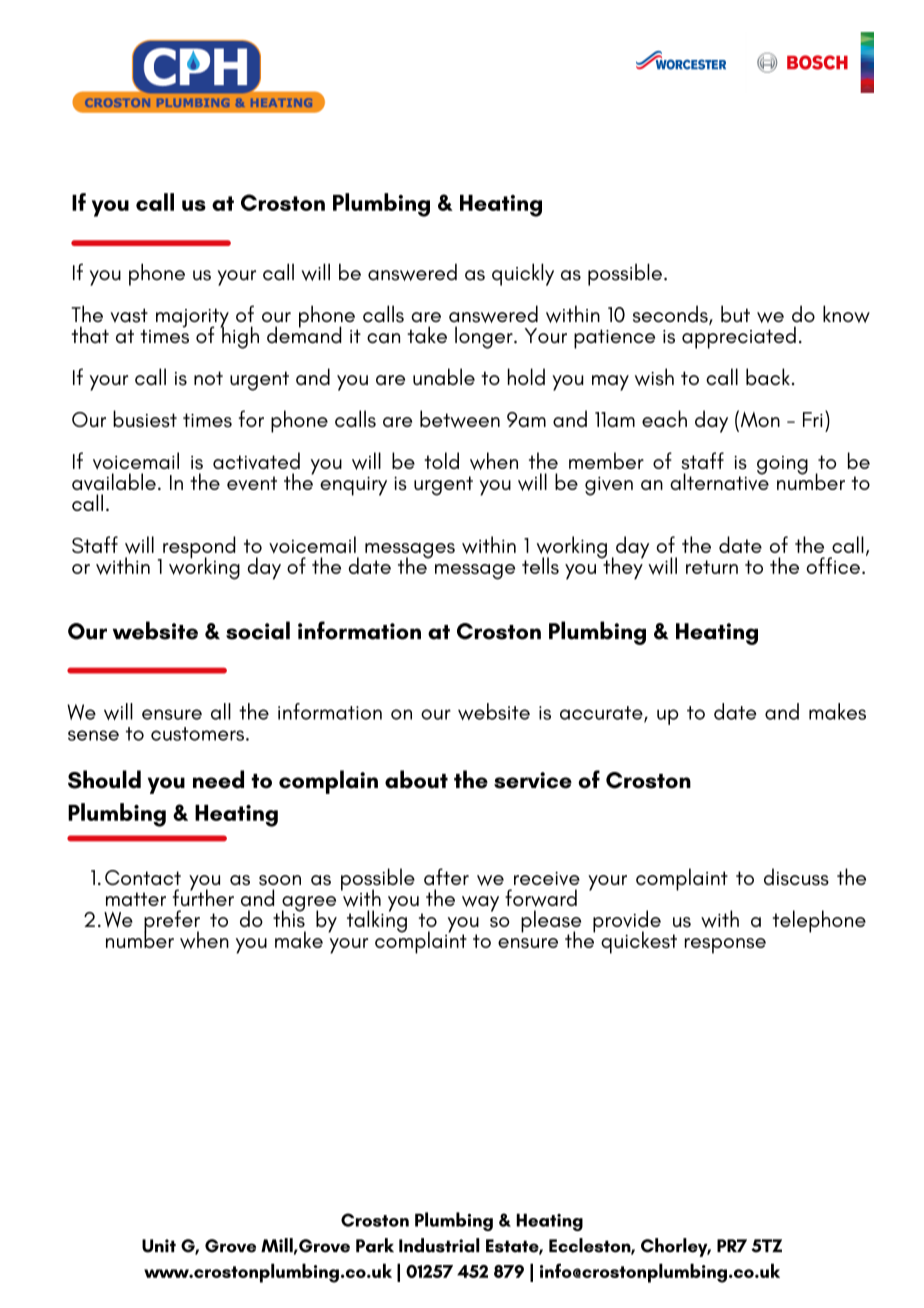  I want to click on Industrial, so click(439, 1245).
